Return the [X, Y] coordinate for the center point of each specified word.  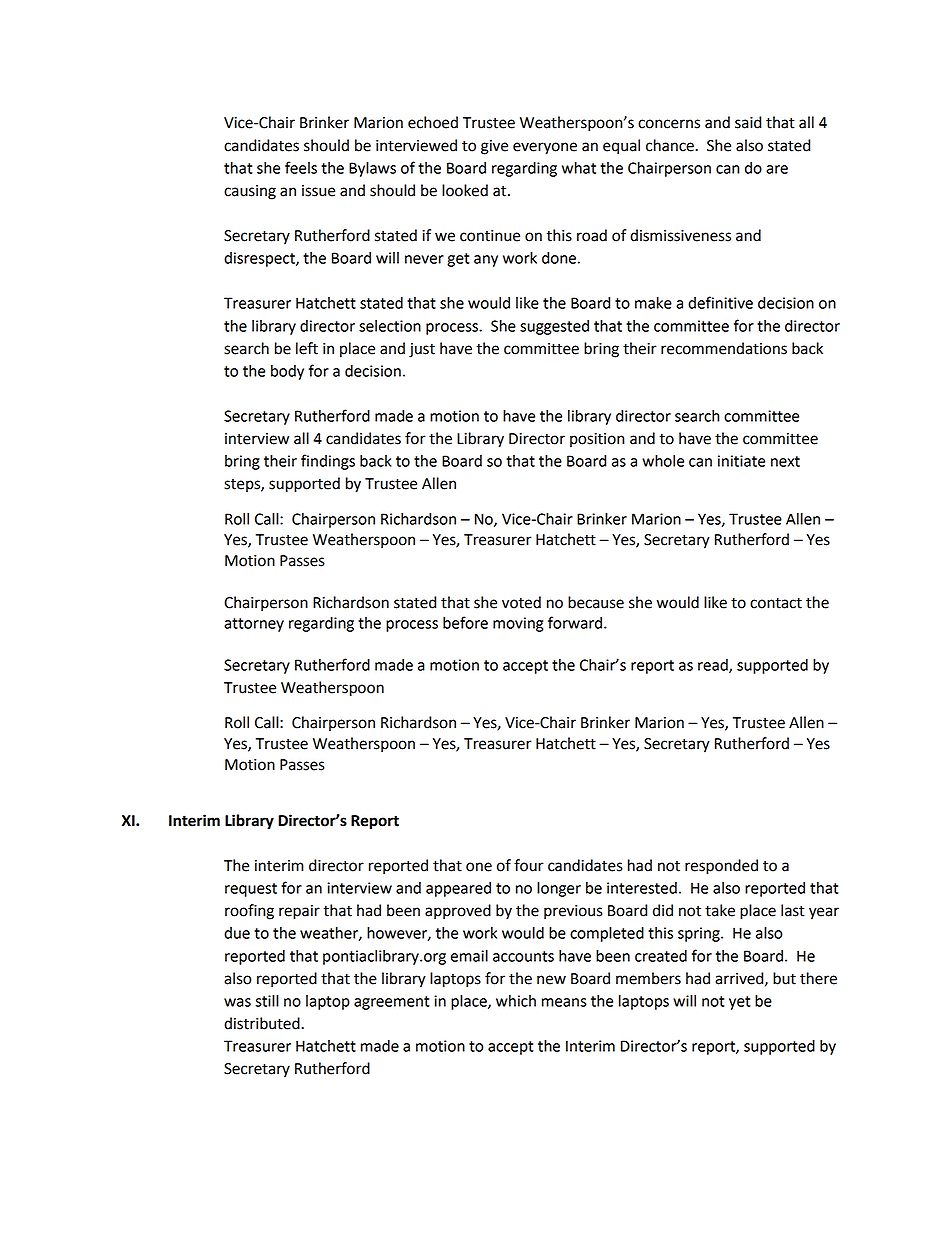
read [714, 666]
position [597, 440]
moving [518, 624]
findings [328, 462]
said [748, 122]
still [267, 1001]
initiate [741, 461]
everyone [545, 148]
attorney [254, 625]
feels [301, 167]
